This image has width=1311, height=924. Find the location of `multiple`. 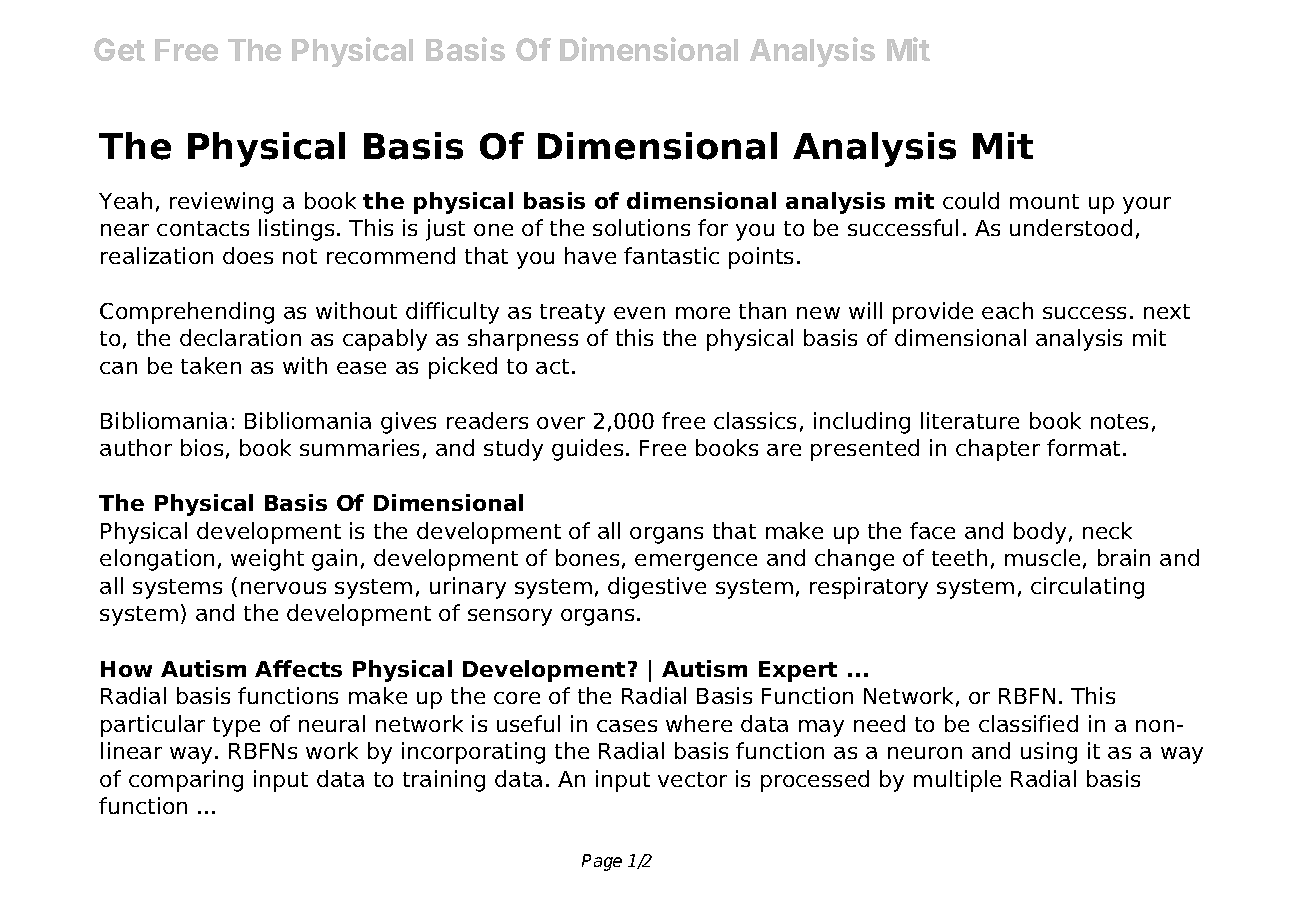

multiple is located at coordinates (957, 781).
